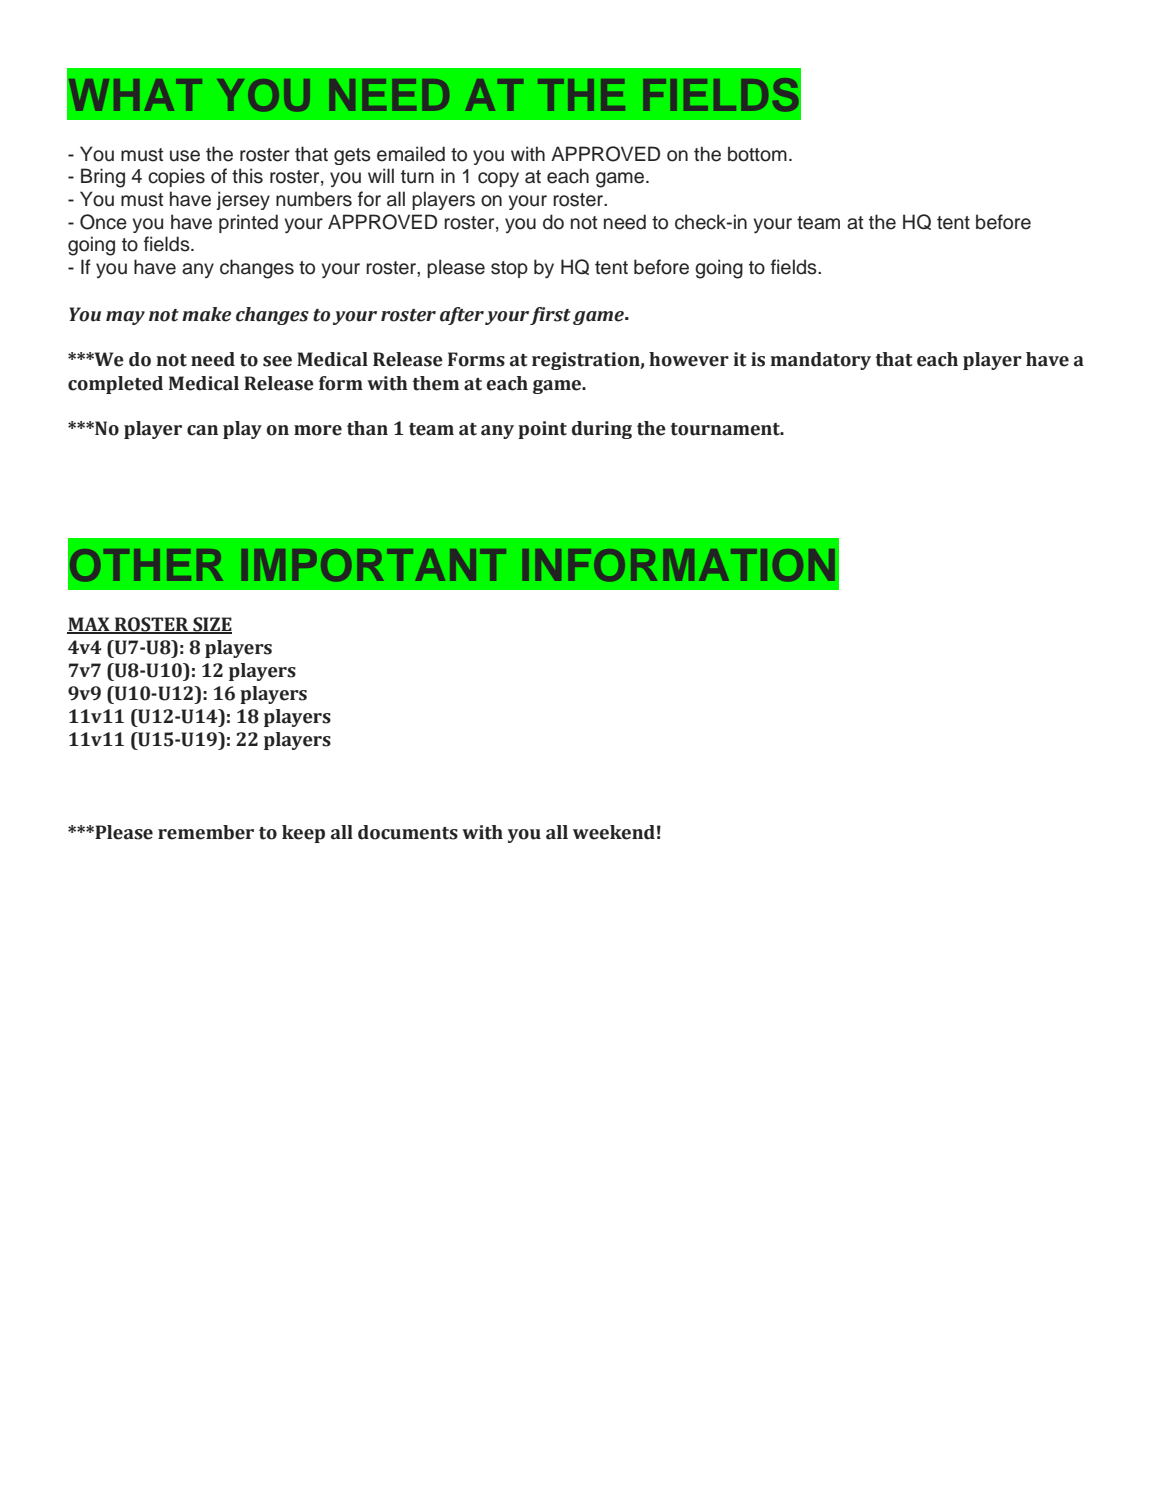 Image resolution: width=1152 pixels, height=1490 pixels. What do you see at coordinates (211, 625) in the document?
I see `SIZE` at bounding box center [211, 625].
